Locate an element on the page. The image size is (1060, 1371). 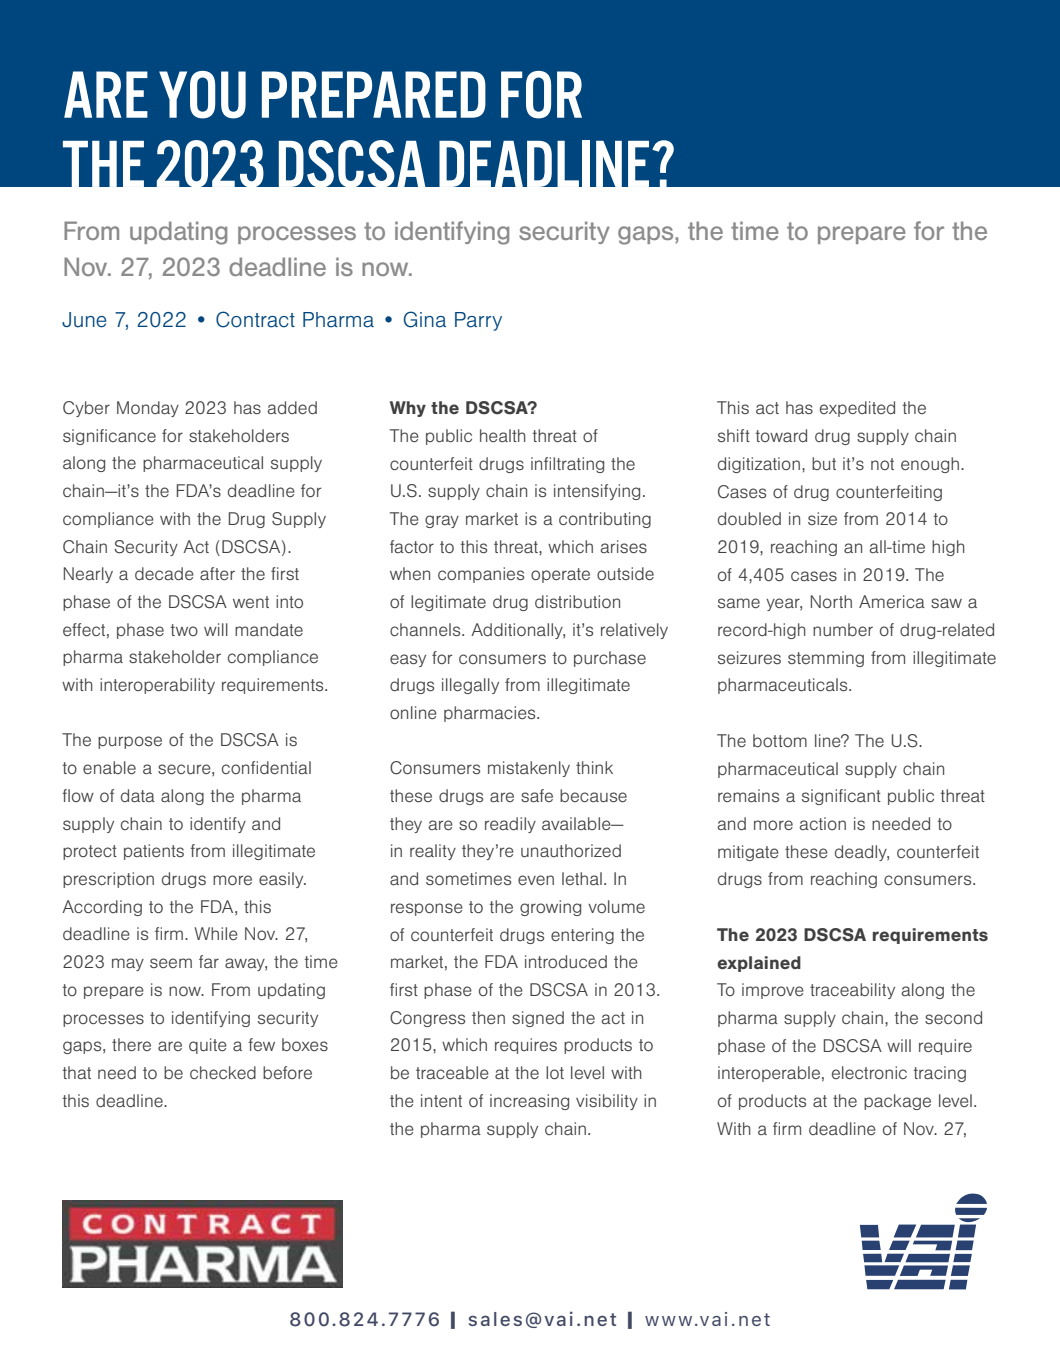
electronic is located at coordinates (869, 1072).
